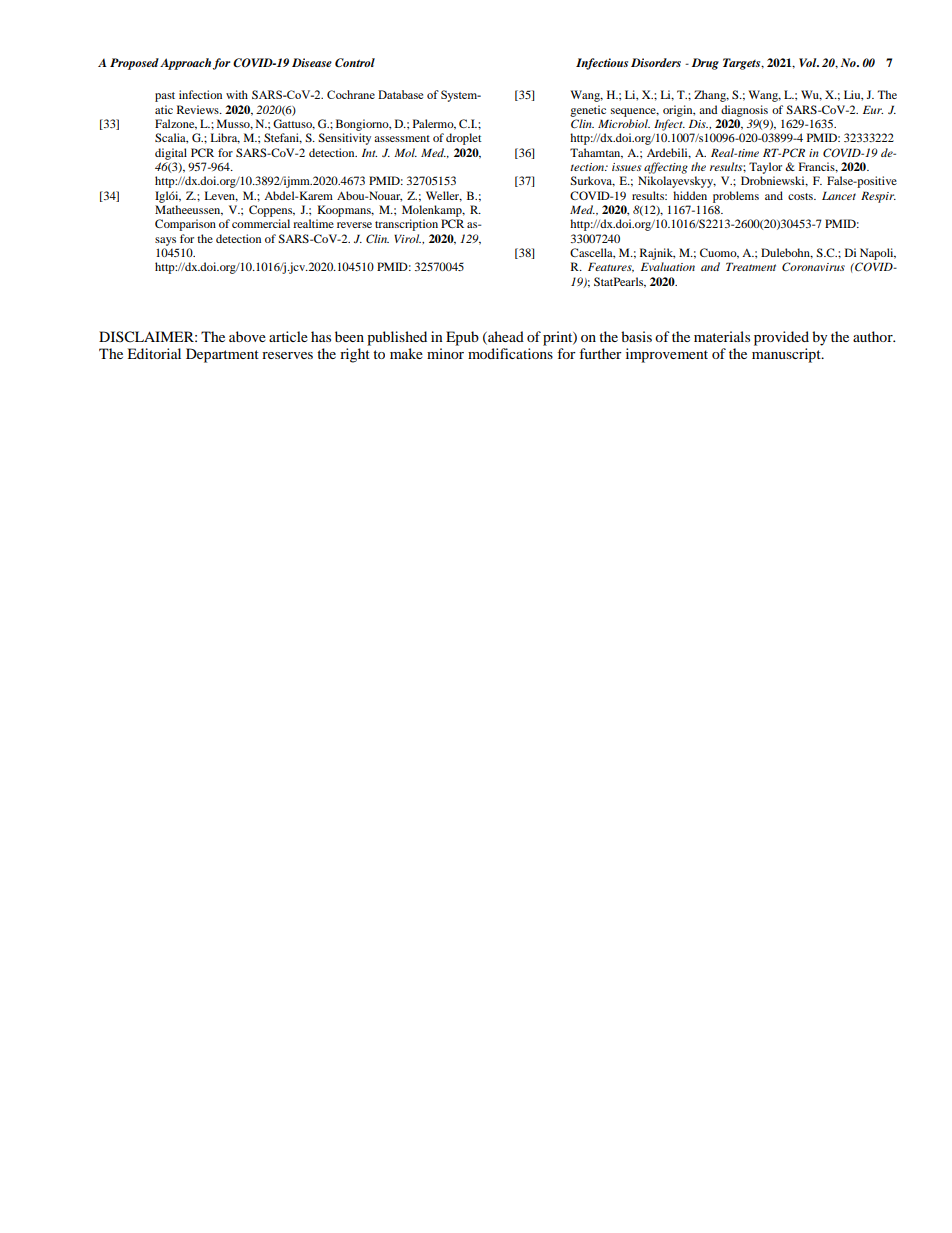  I want to click on Evaluation, so click(668, 266).
